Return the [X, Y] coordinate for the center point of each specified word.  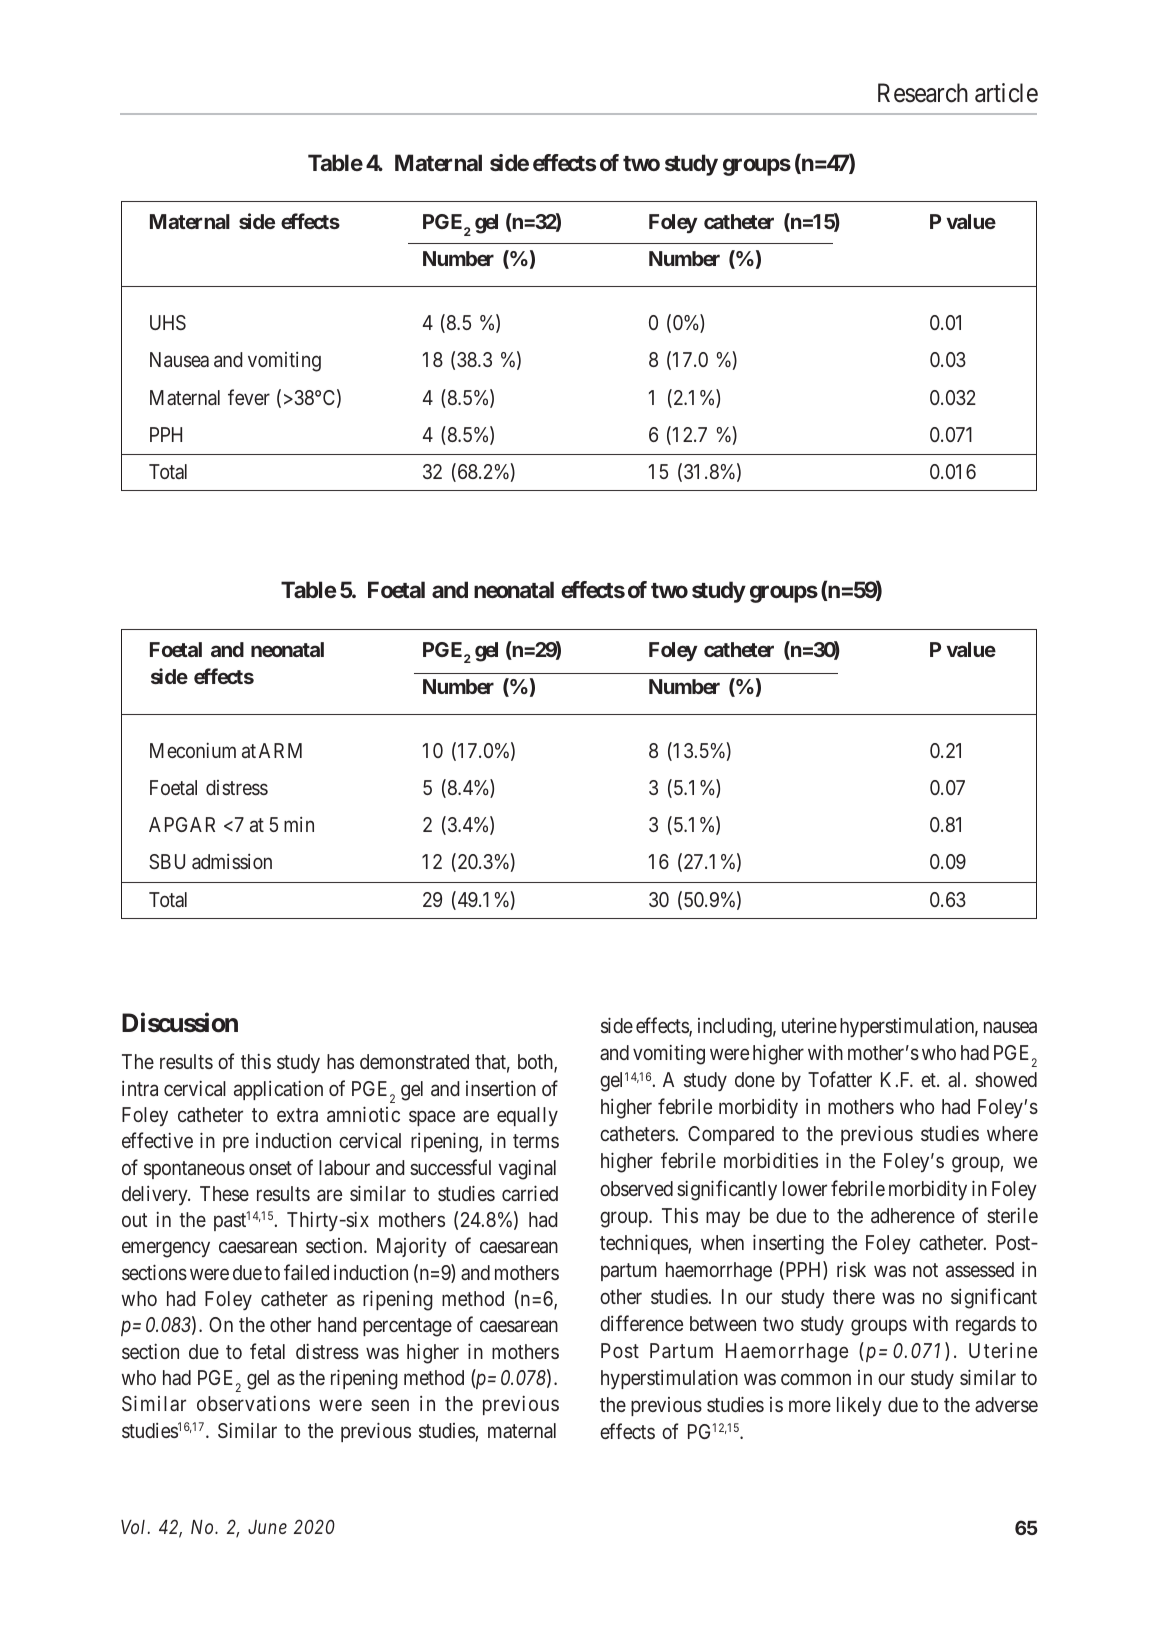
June [267, 1527]
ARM [280, 750]
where [1012, 1133]
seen [390, 1405]
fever [249, 397]
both [536, 1063]
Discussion [180, 1023]
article [1006, 93]
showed [1006, 1079]
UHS [168, 322]
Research [923, 93]
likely [859, 1406]
